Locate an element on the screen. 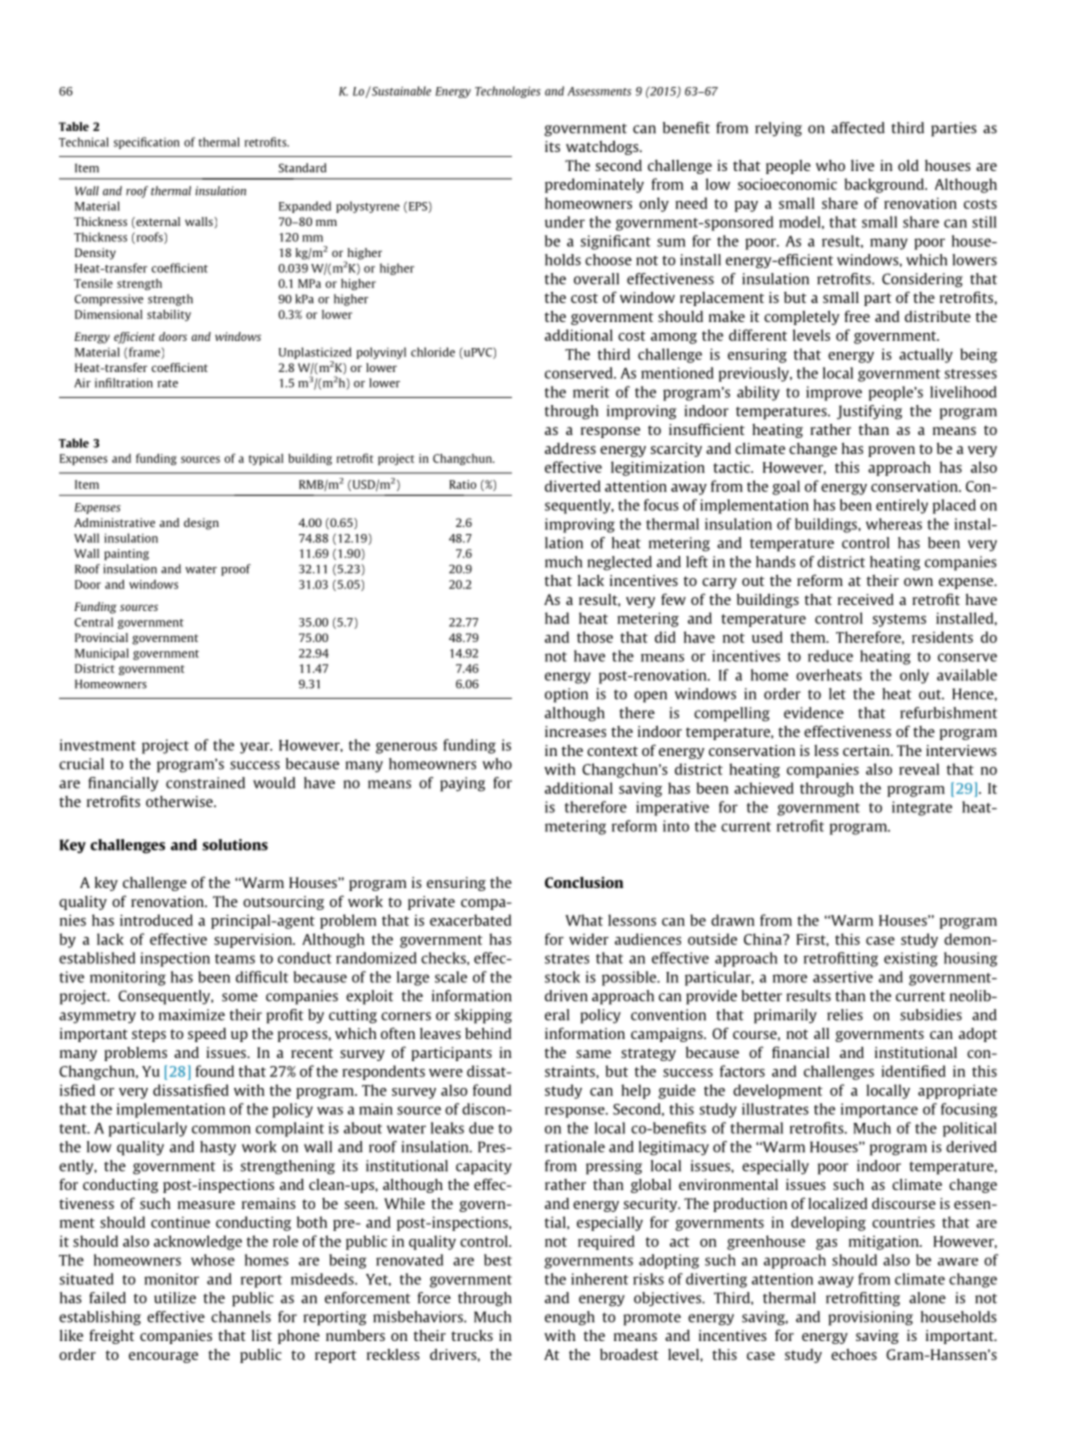 This screenshot has width=1074, height=1432. existing is located at coordinates (911, 959).
